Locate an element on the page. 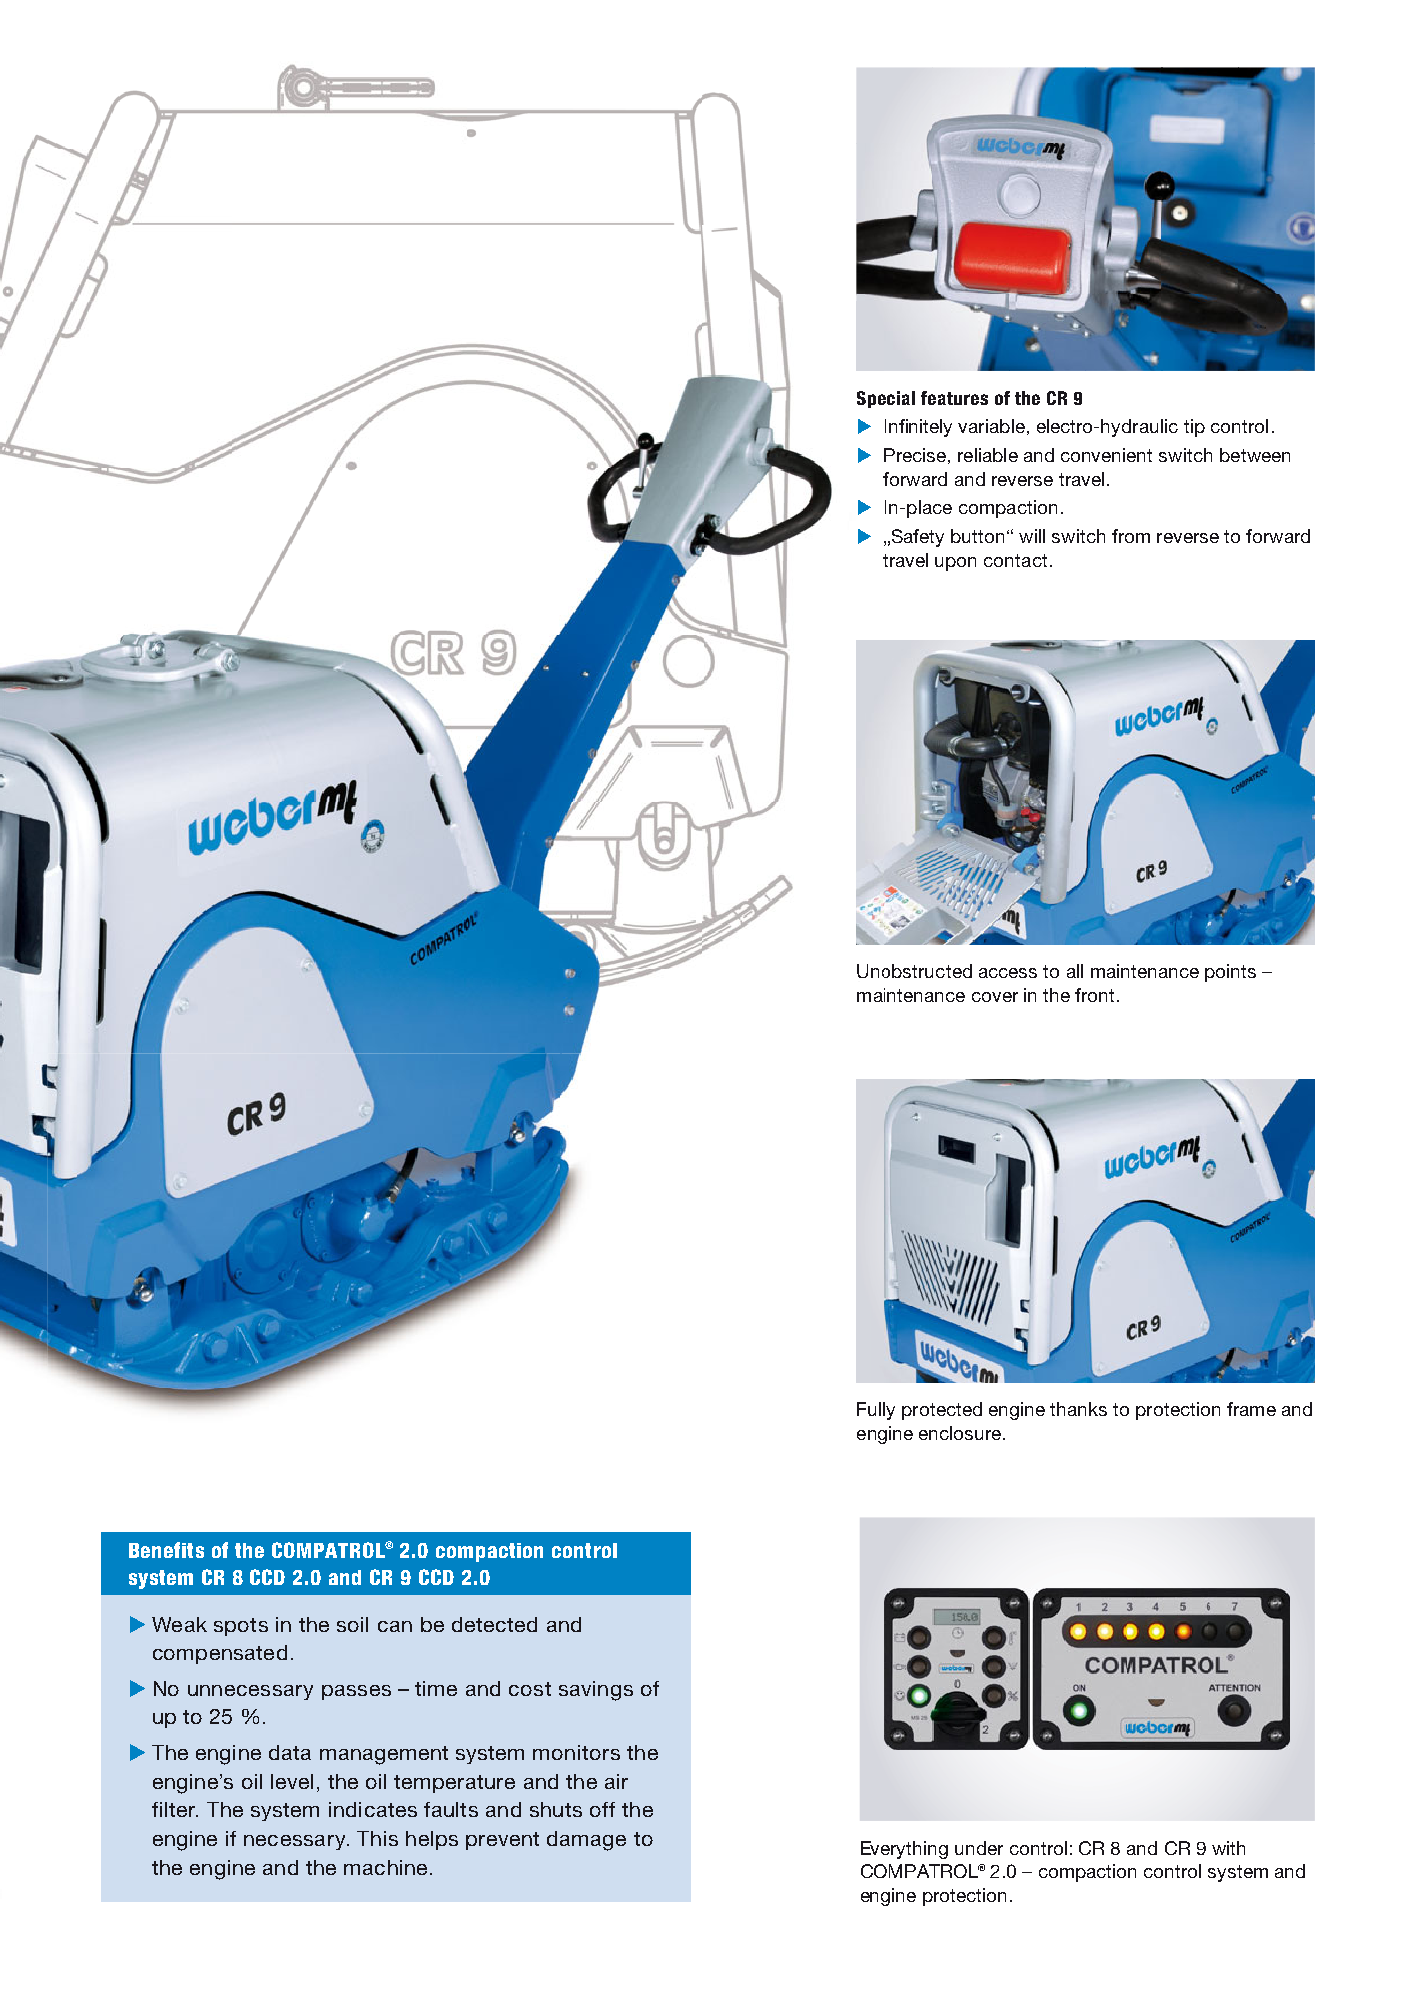  Safety is located at coordinates (918, 538).
